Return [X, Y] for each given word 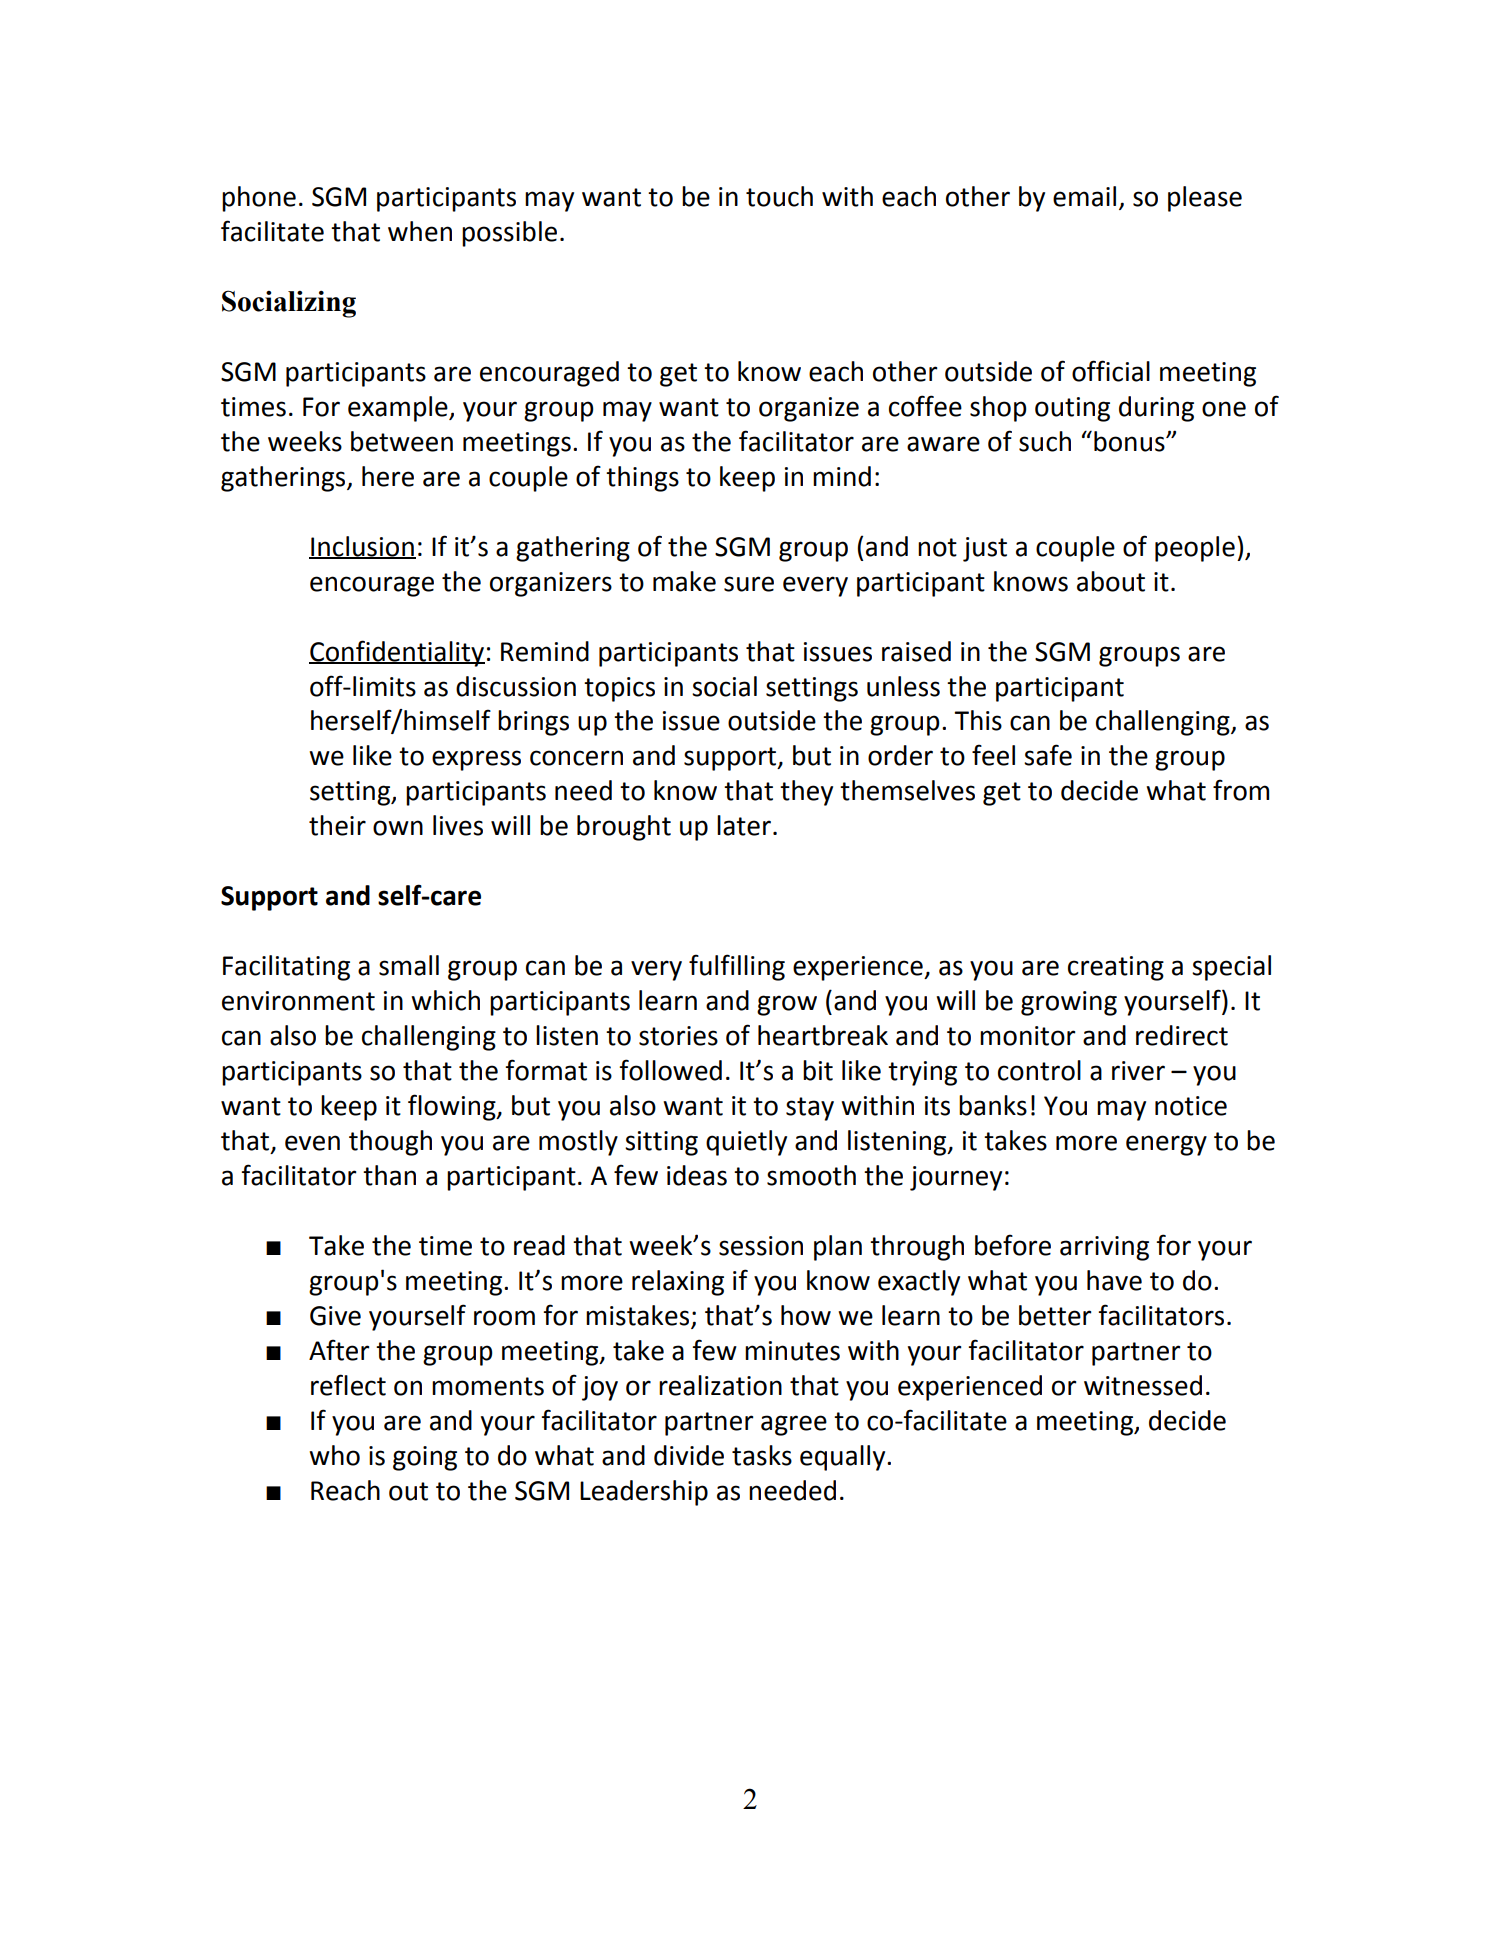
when [420, 231]
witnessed [1143, 1385]
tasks [762, 1455]
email [1084, 196]
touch [779, 196]
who [334, 1455]
